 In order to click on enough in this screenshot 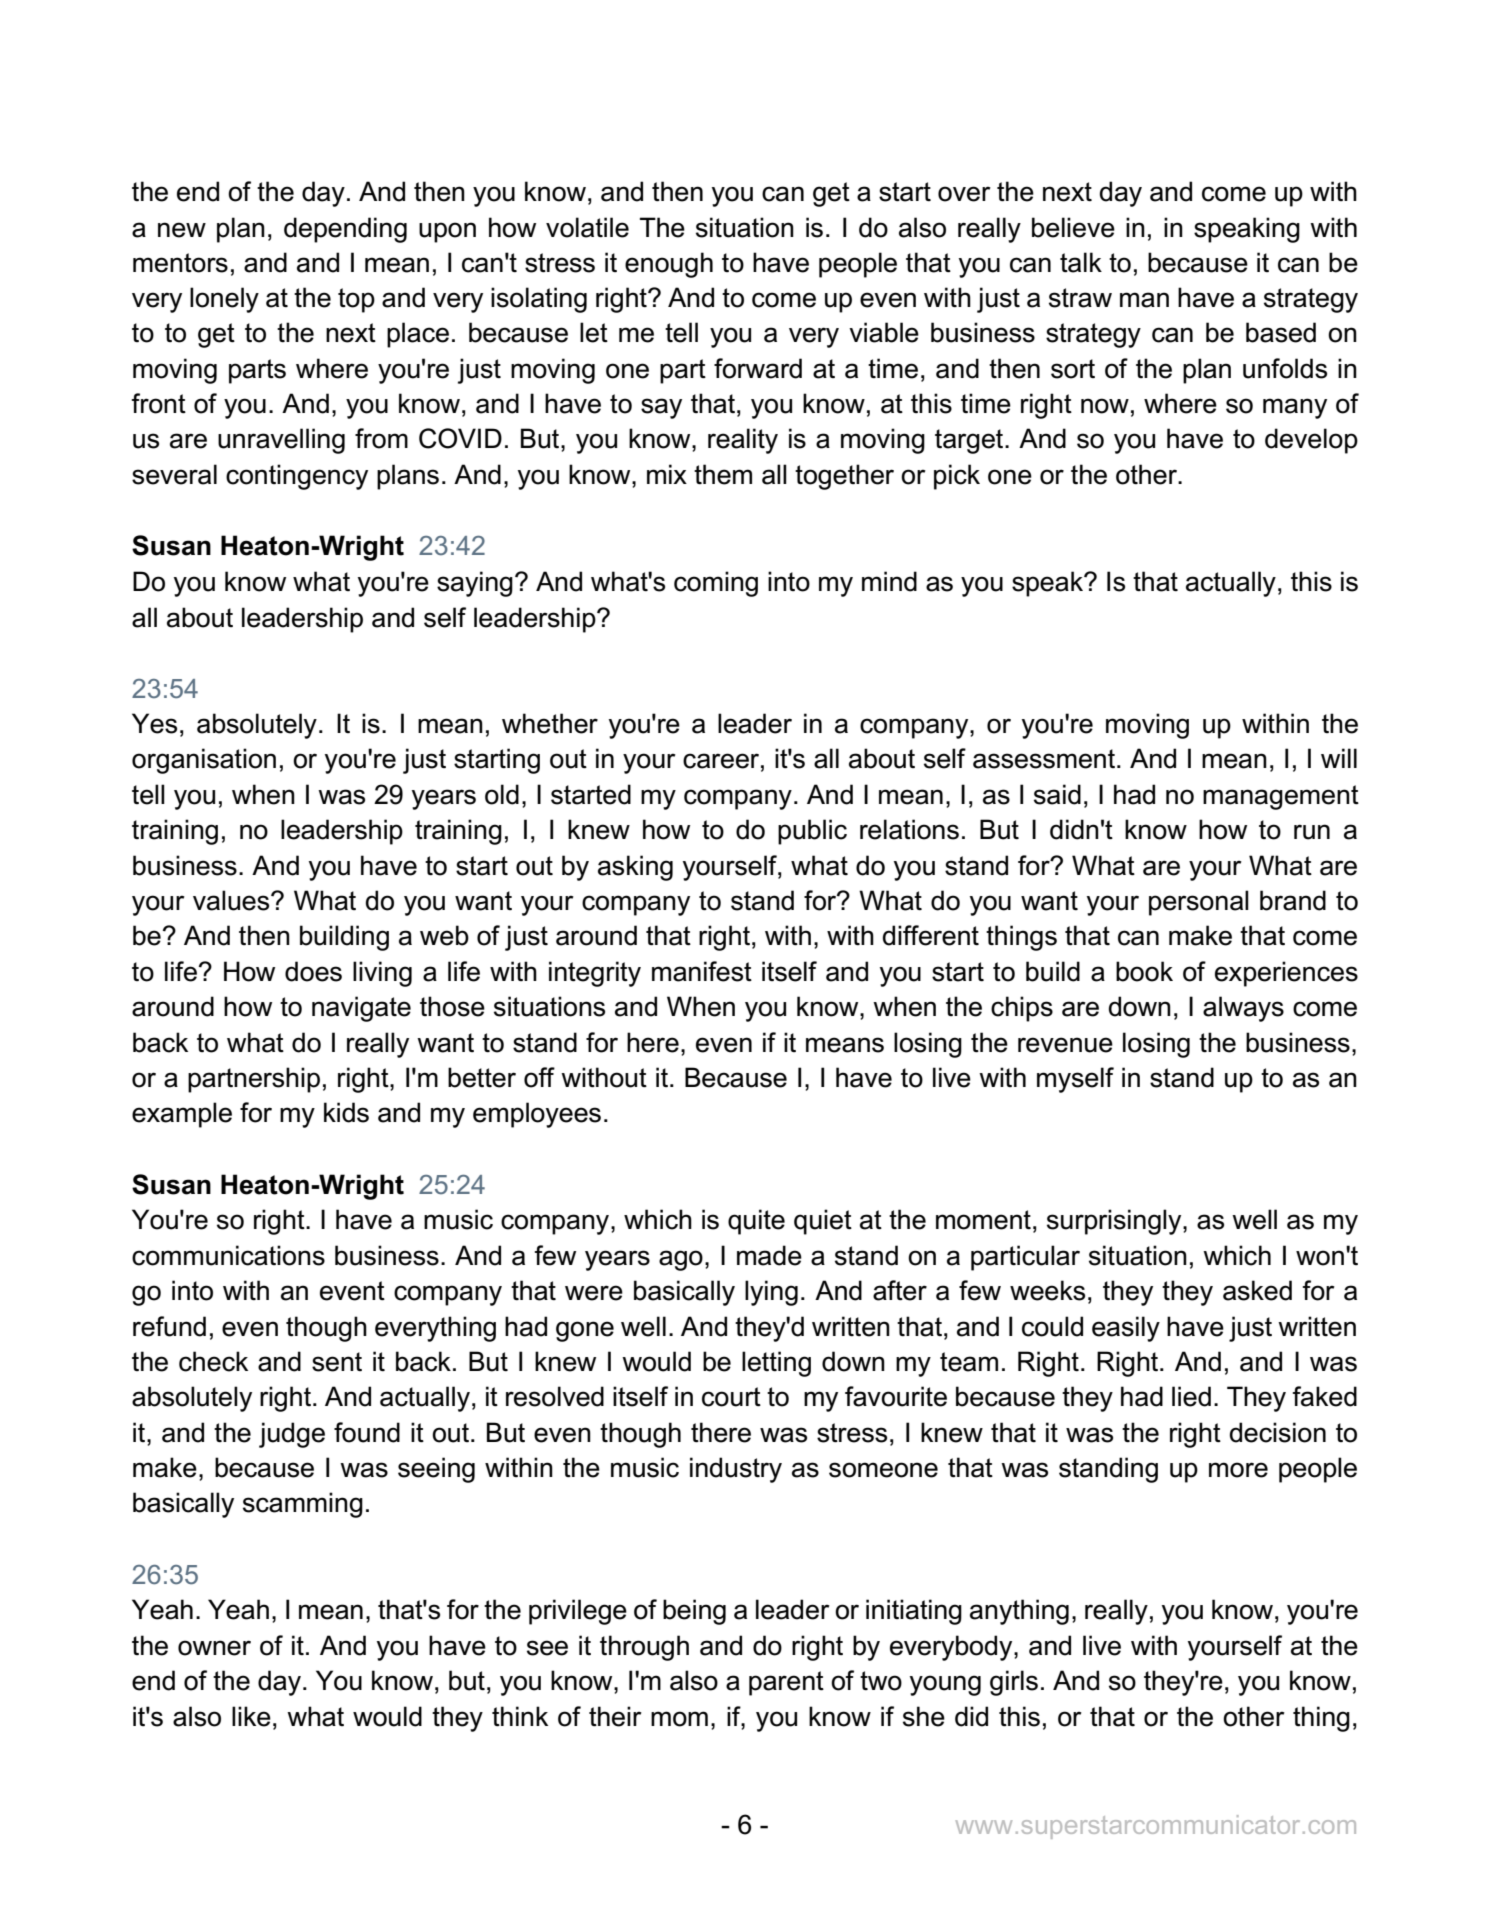, I will do `click(669, 265)`.
